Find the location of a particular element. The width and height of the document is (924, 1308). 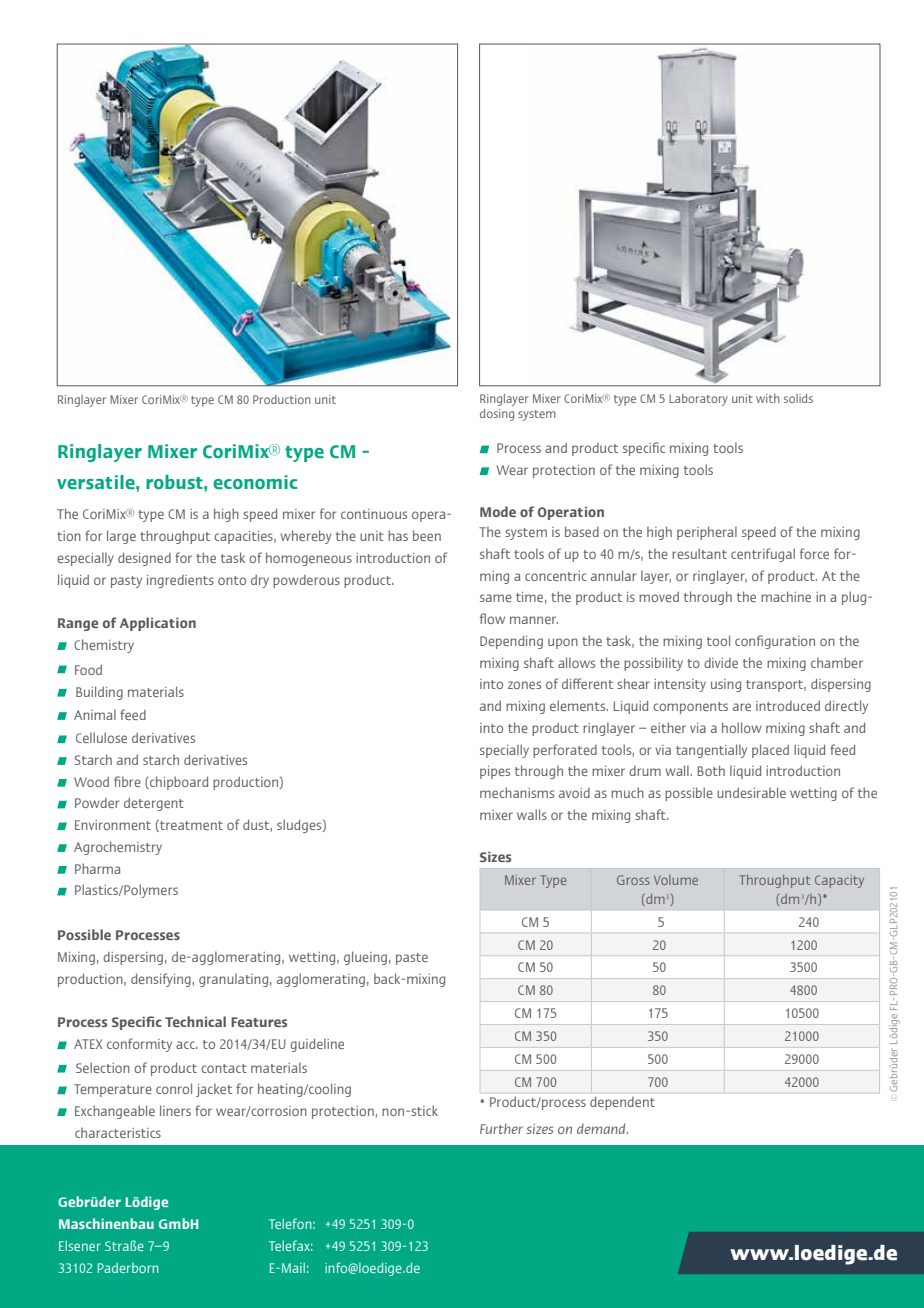

Paderborn is located at coordinates (128, 1268).
